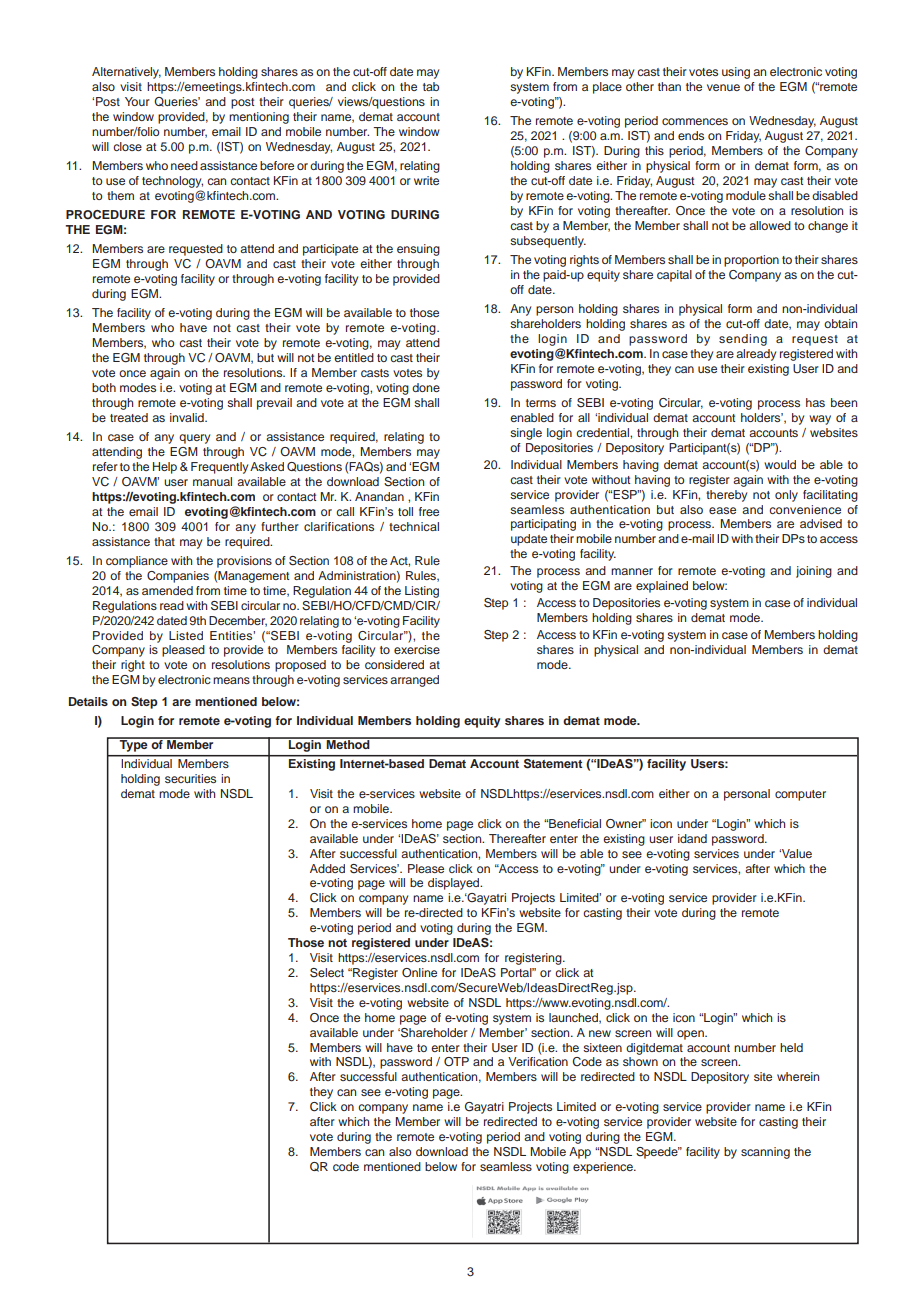  Describe the element at coordinates (327, 973) in the screenshot. I see `Select` at that location.
